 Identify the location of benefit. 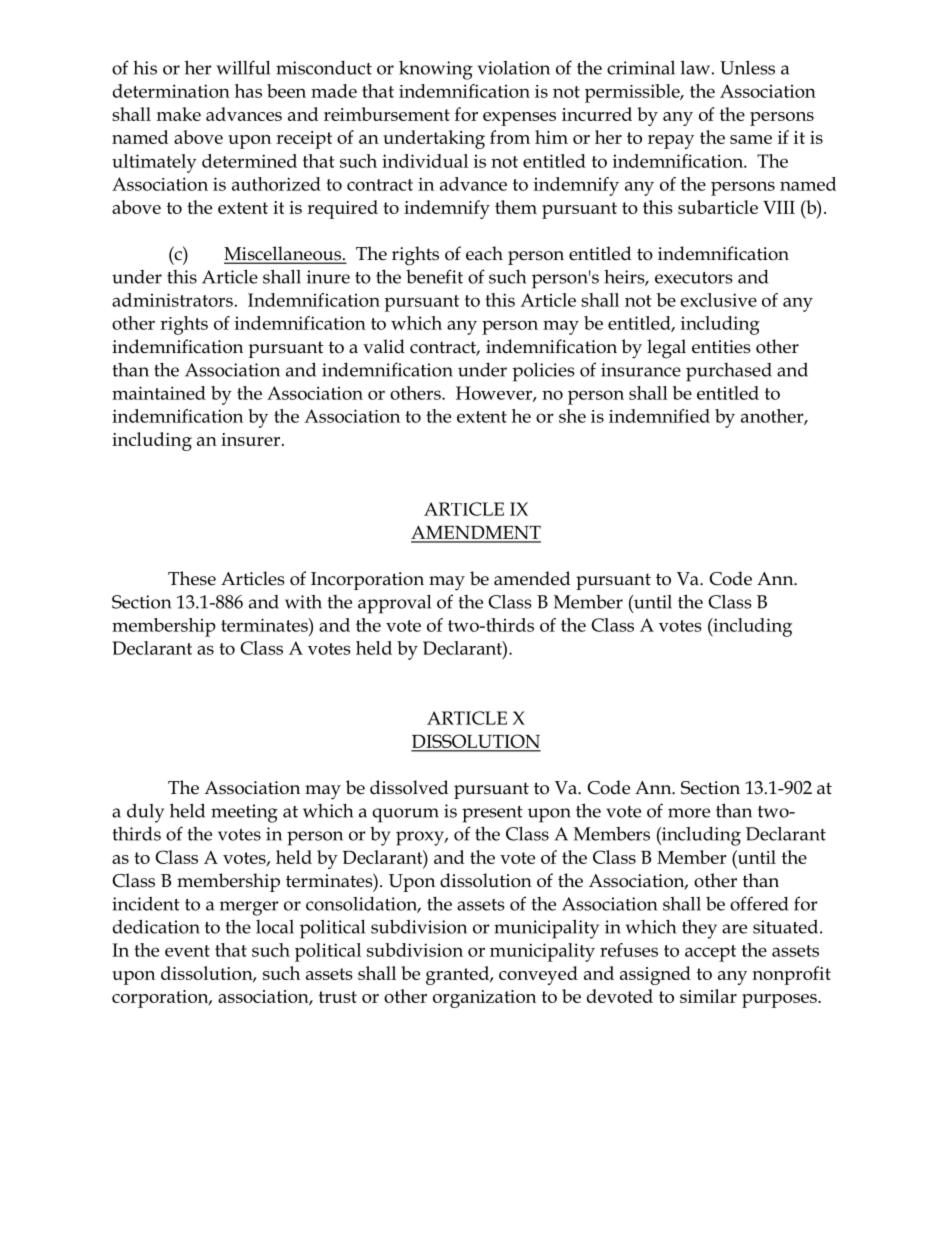
(434, 276).
